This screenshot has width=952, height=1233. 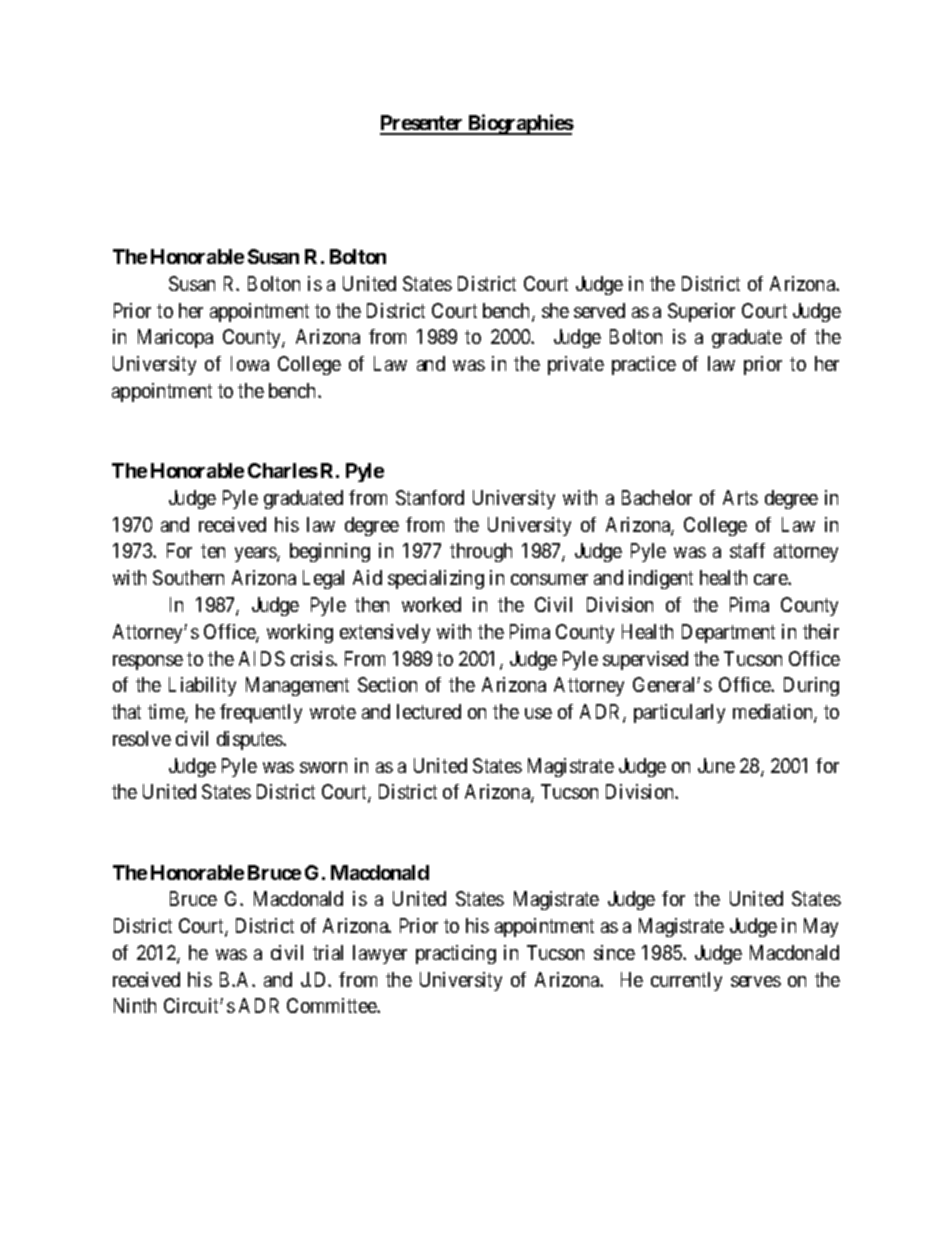 What do you see at coordinates (520, 124) in the screenshot?
I see `Biographies` at bounding box center [520, 124].
